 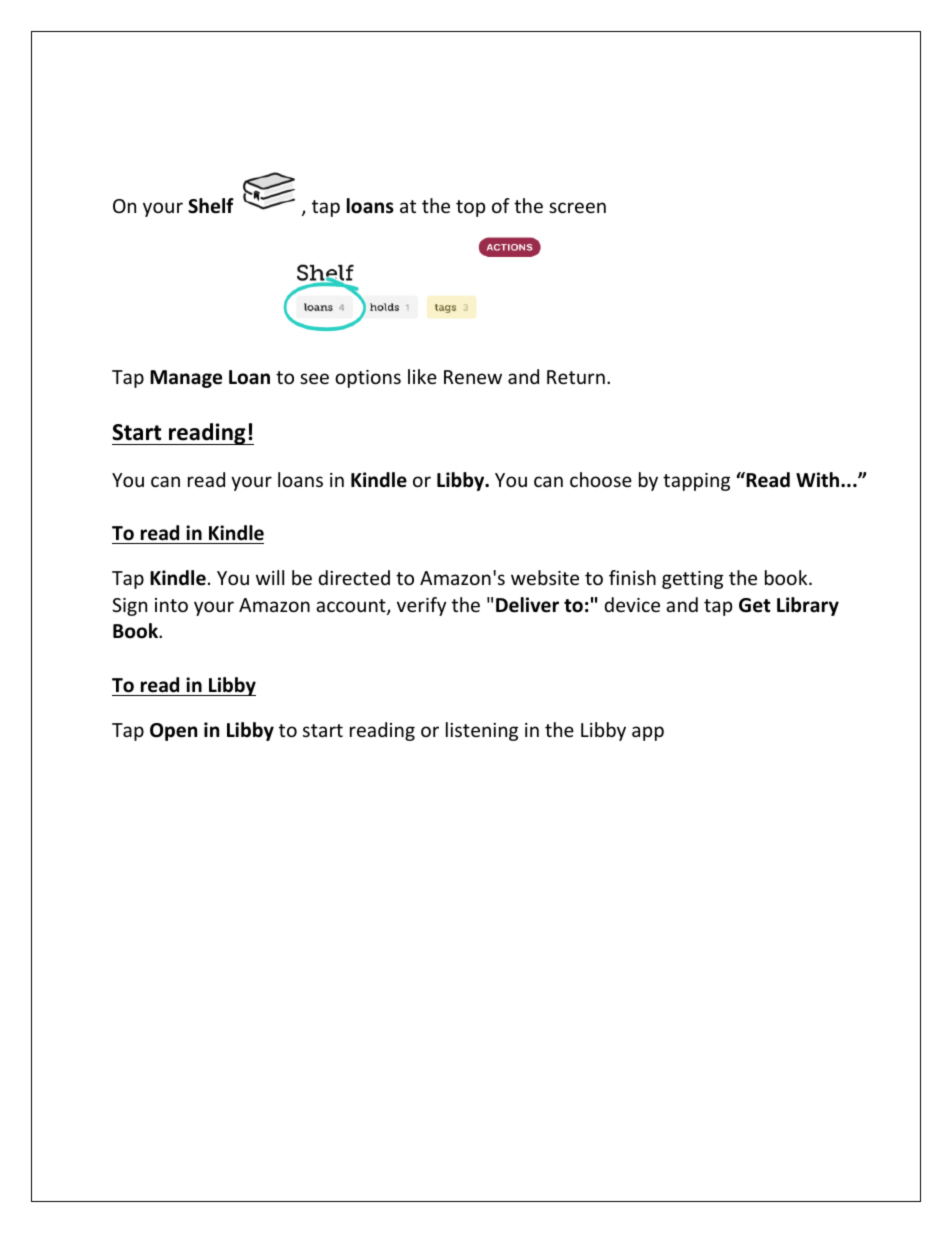 I want to click on Shelf, so click(x=211, y=206).
